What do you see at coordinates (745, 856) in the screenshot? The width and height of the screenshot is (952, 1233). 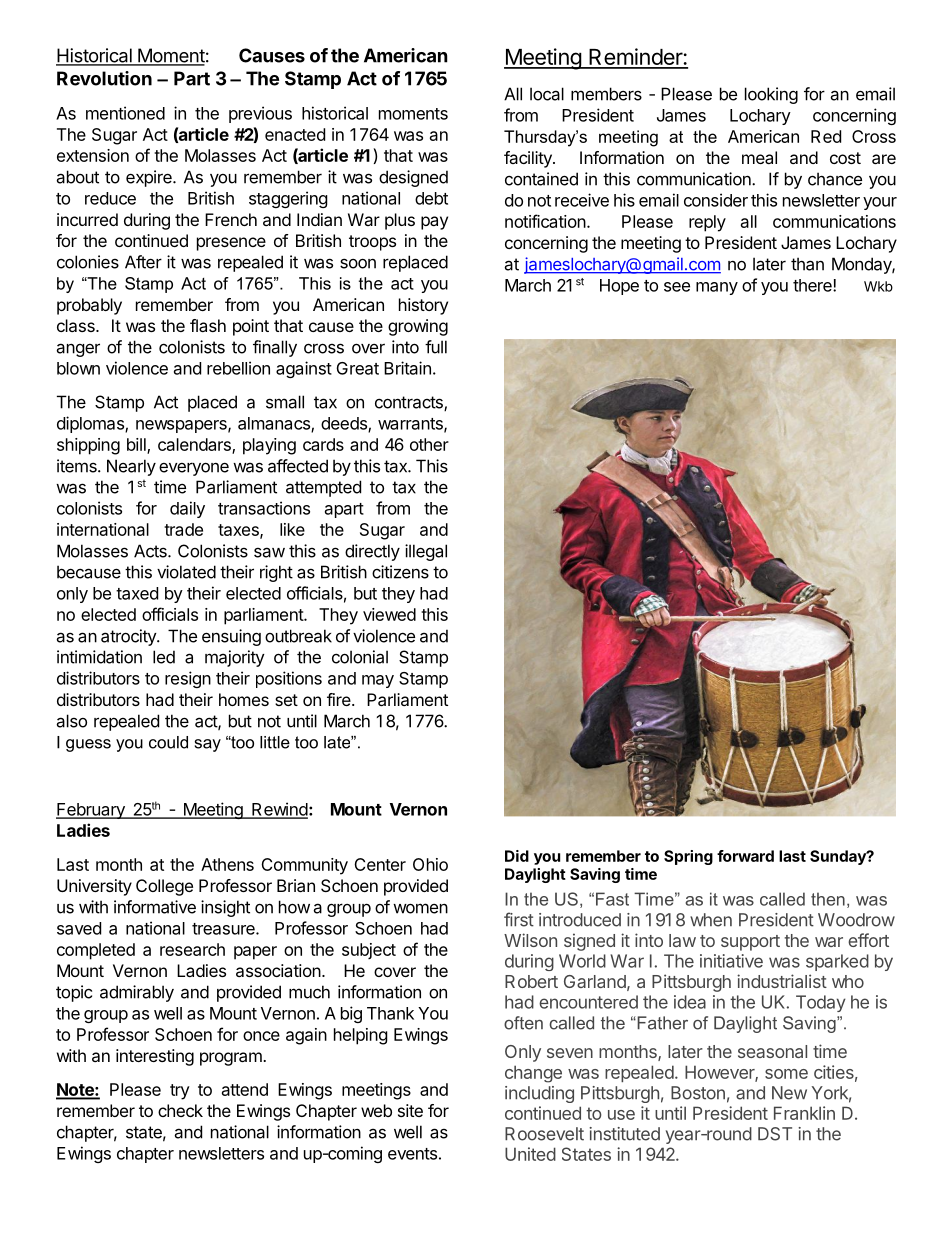 I see `forward` at bounding box center [745, 856].
